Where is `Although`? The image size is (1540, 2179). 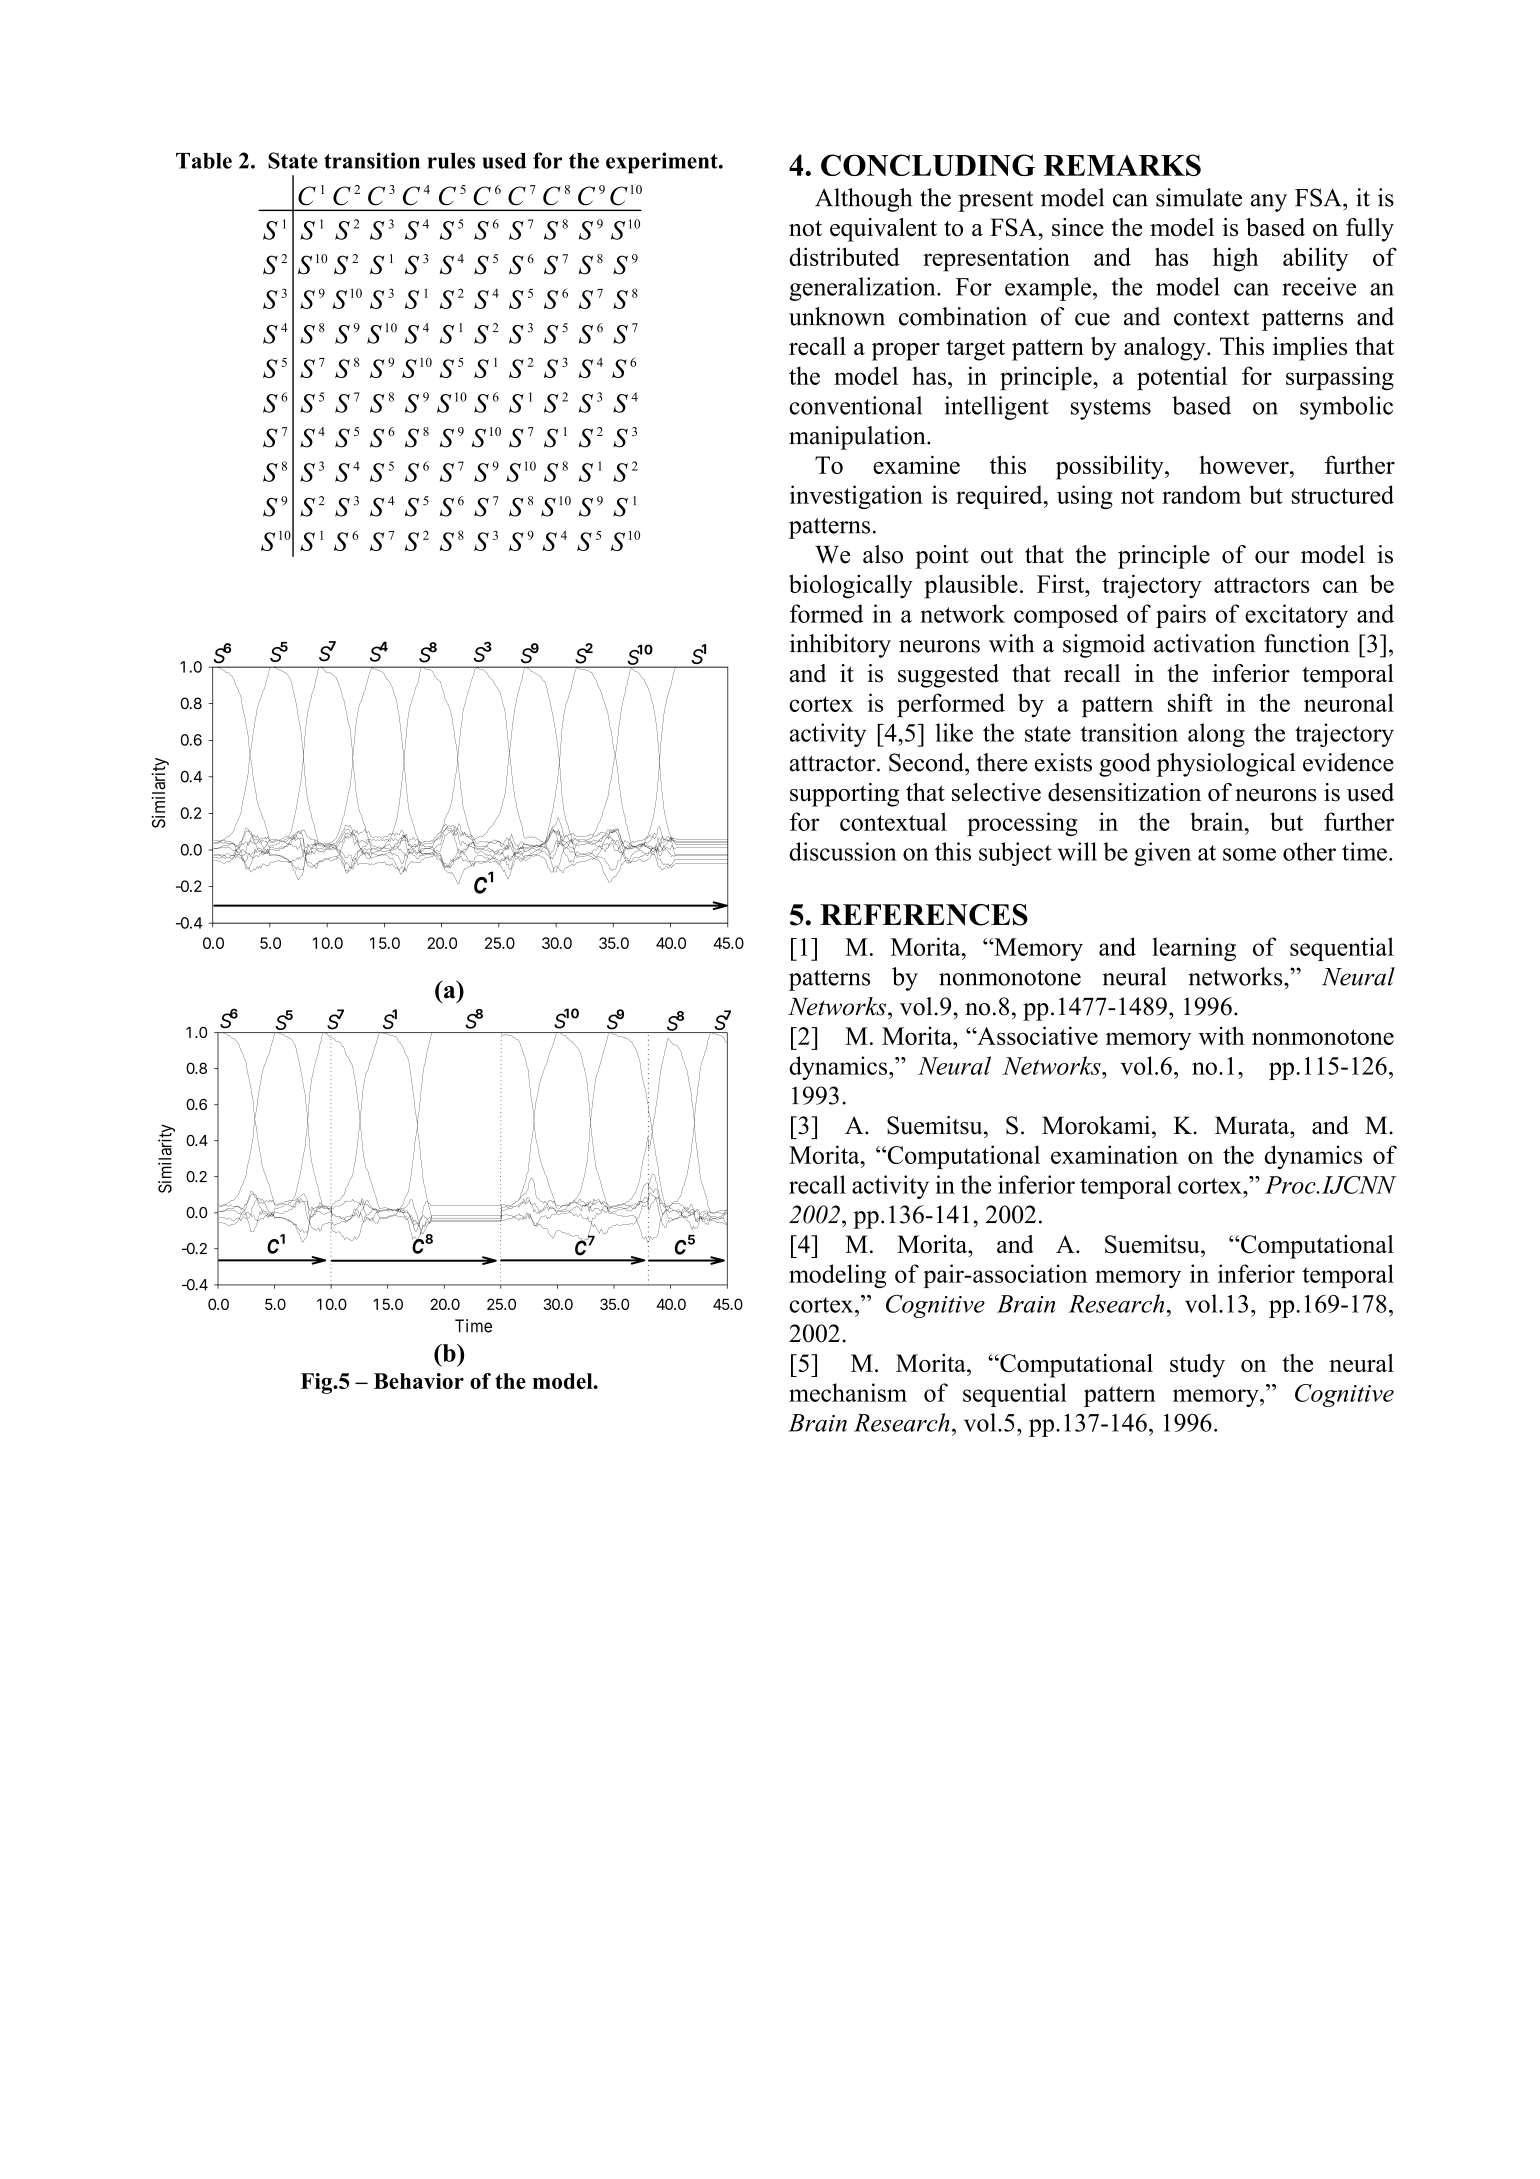 Although is located at coordinates (863, 200).
